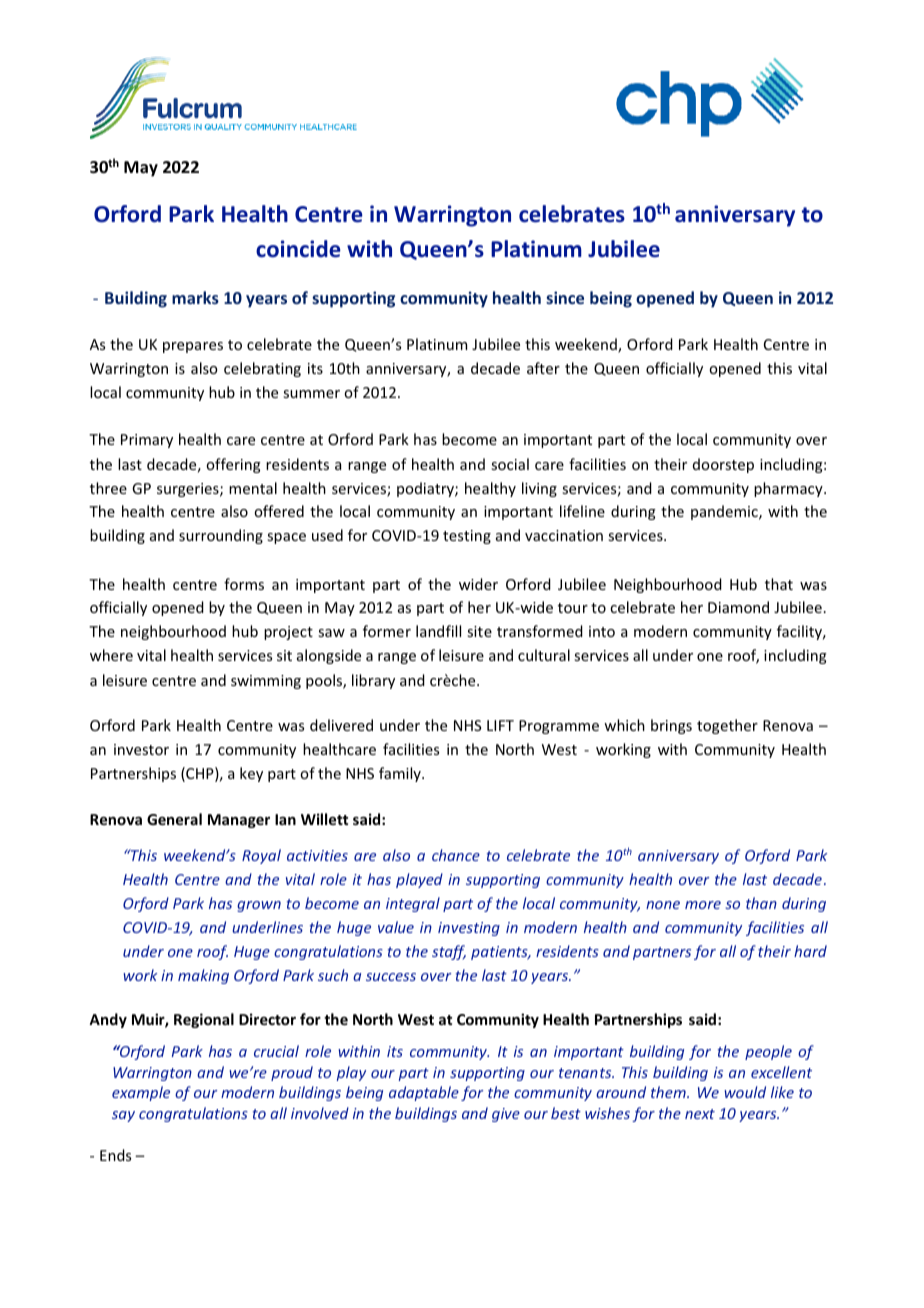 This screenshot has height=1308, width=924. What do you see at coordinates (123, 1116) in the screenshot?
I see `say` at bounding box center [123, 1116].
